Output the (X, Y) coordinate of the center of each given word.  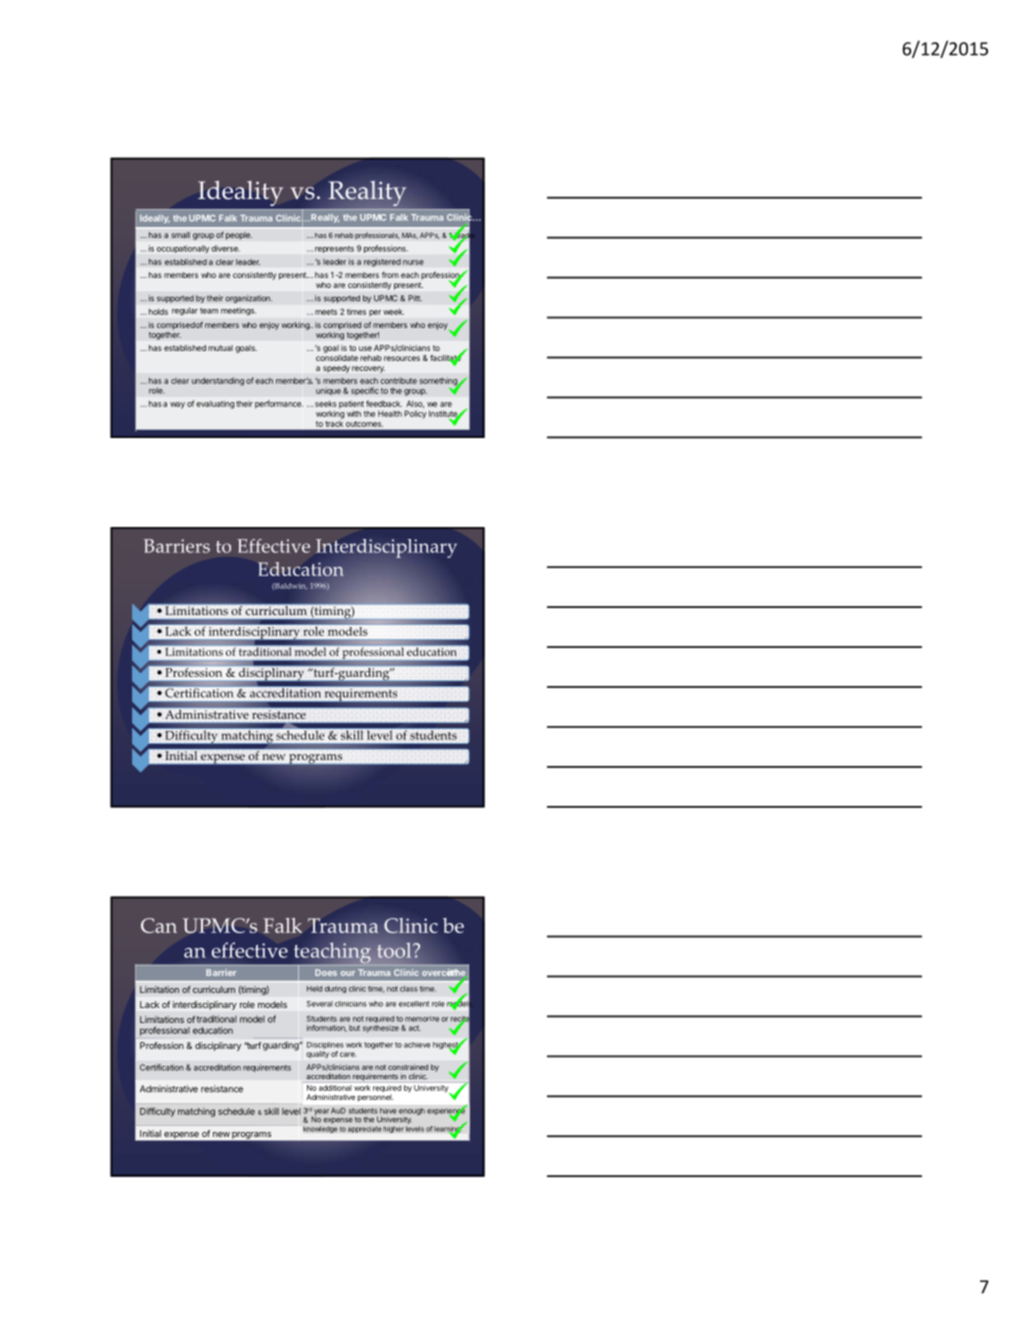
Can (159, 925)
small (180, 235)
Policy (415, 414)
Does (326, 972)
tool (395, 950)
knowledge (320, 1129)
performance (279, 404)
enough (412, 1113)
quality (317, 1054)
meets (326, 312)
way (177, 405)
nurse (413, 262)
